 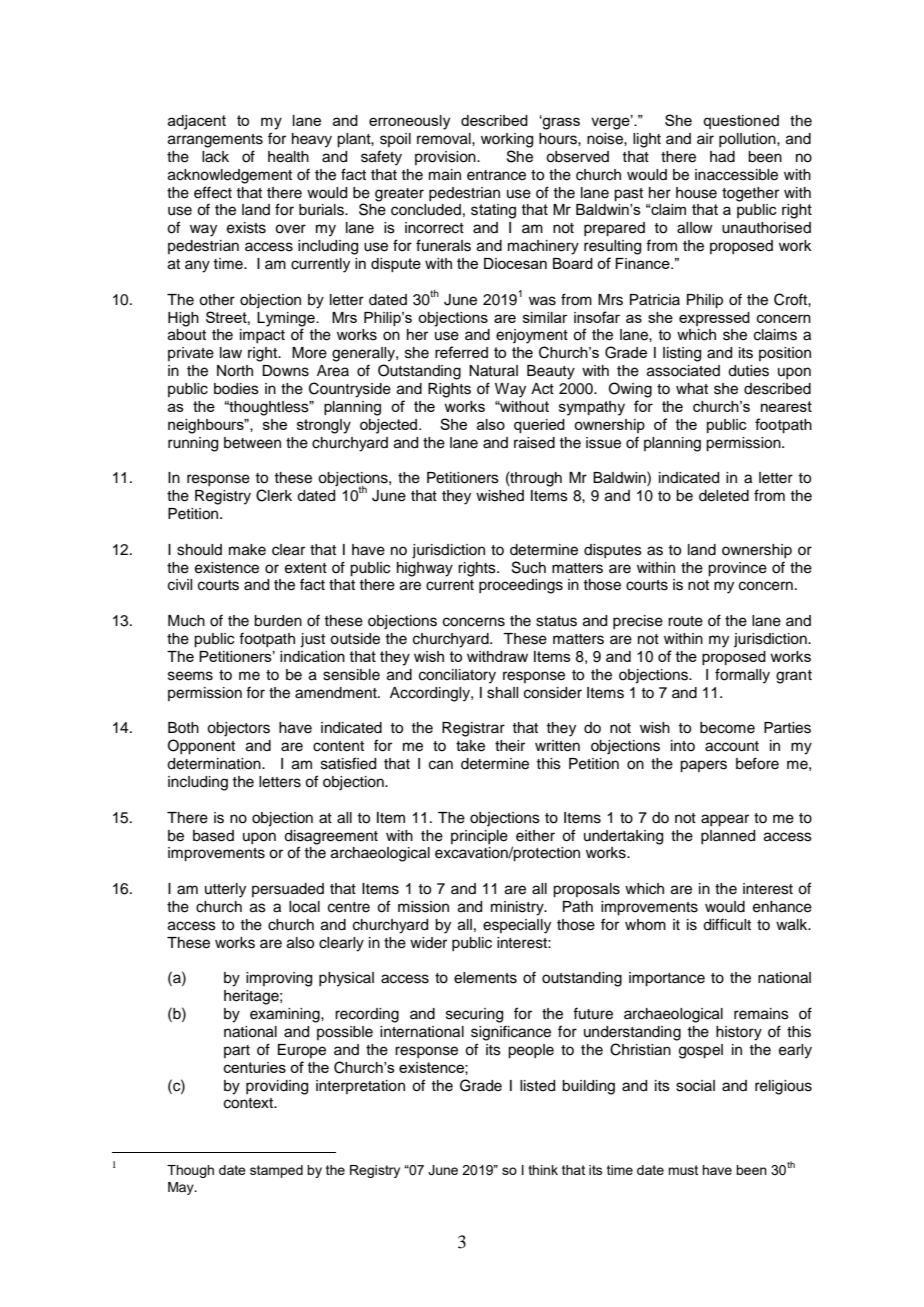 I want to click on health, so click(x=288, y=157).
